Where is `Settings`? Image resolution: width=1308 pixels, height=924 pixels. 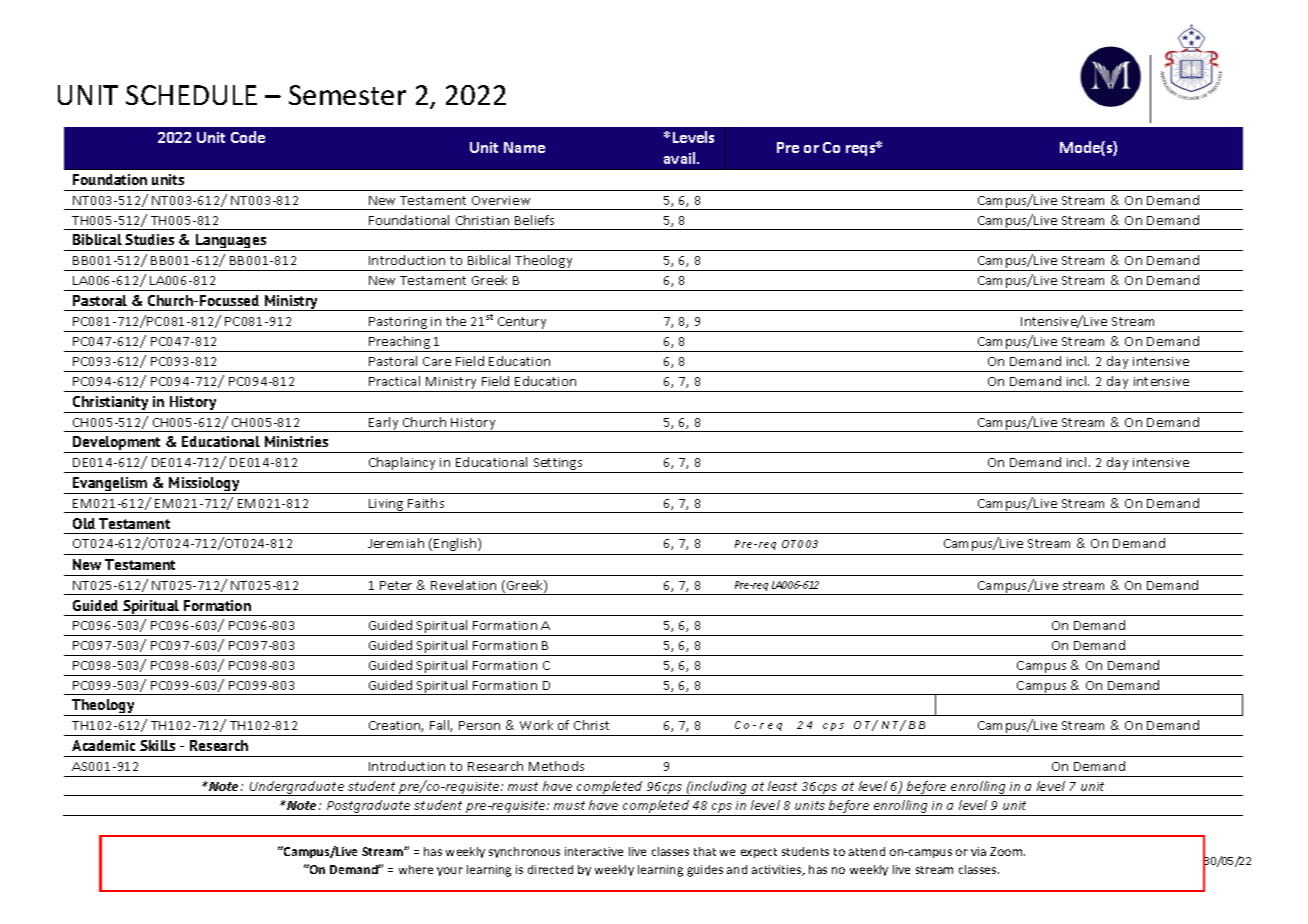 Settings is located at coordinates (558, 465).
